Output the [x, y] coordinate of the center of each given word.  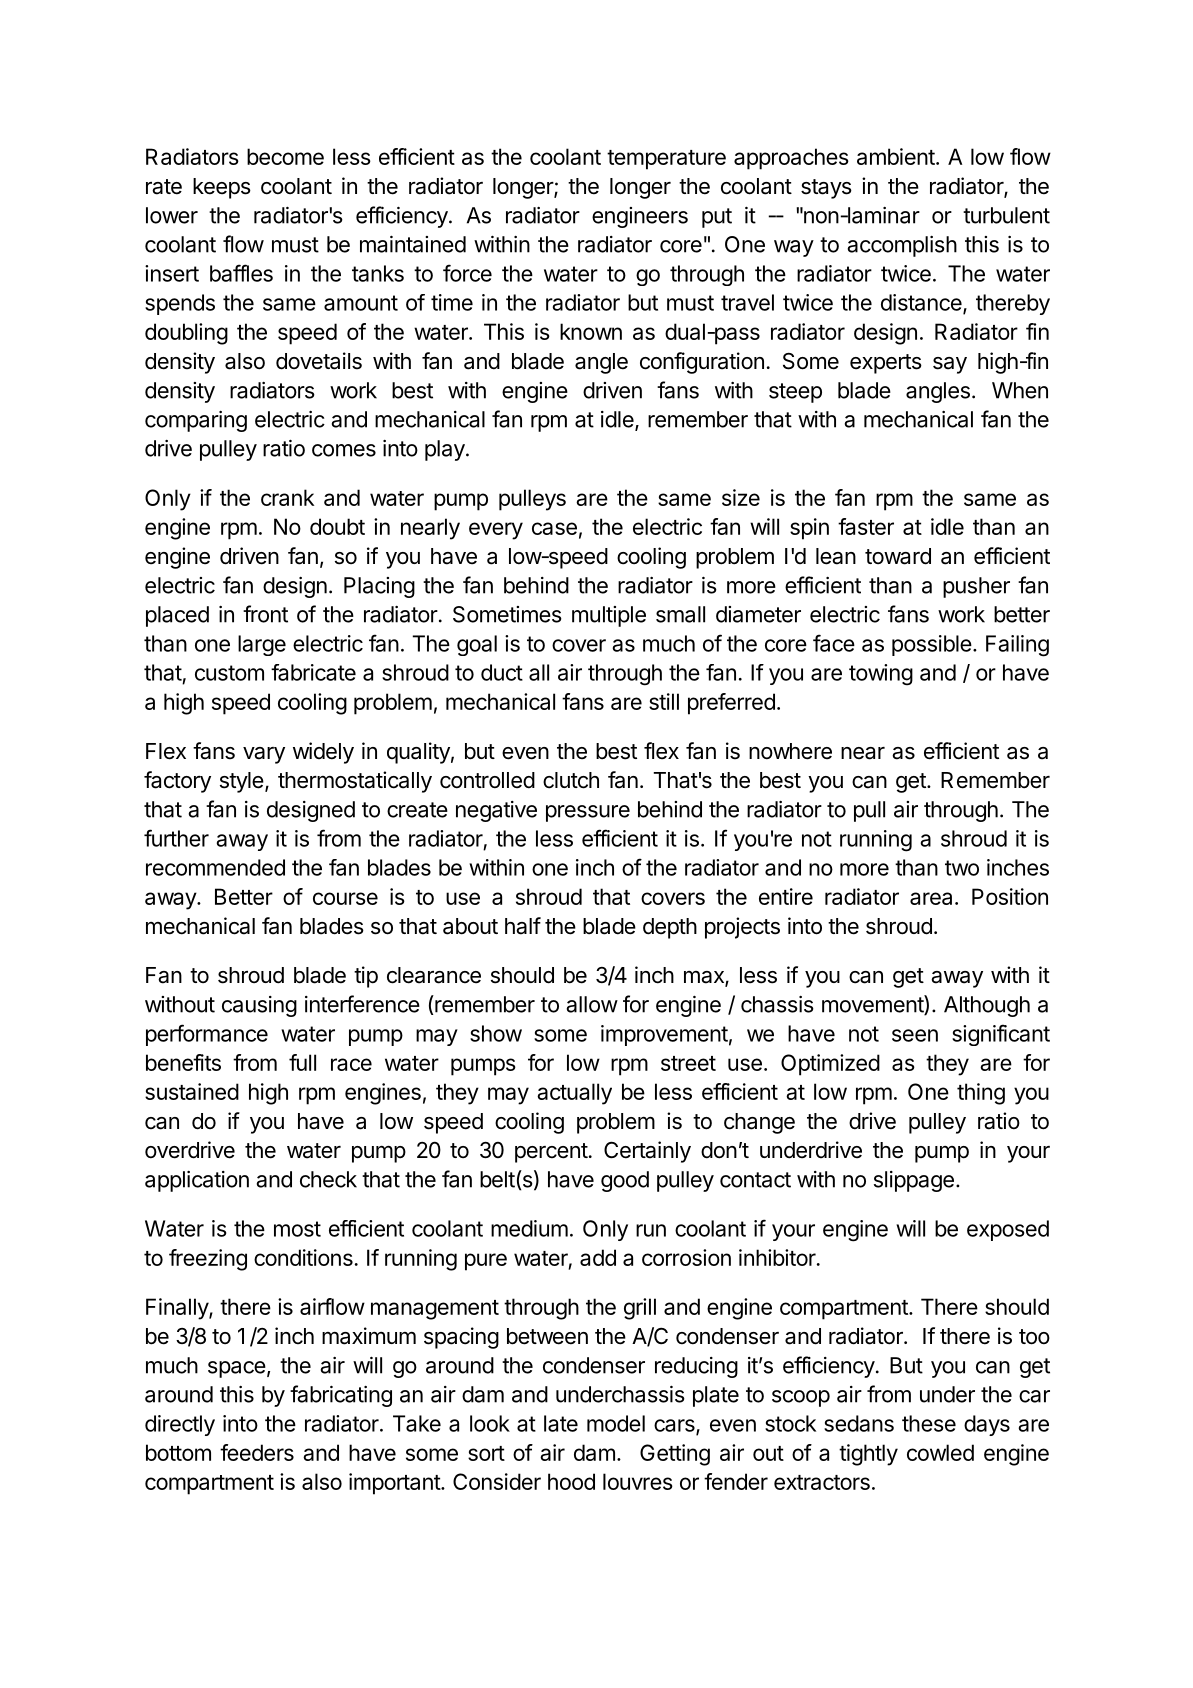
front [265, 614]
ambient [896, 156]
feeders [257, 1452]
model [616, 1423]
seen [915, 1035]
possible [932, 645]
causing [259, 1006]
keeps [222, 188]
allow [592, 1004]
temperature [666, 160]
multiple [609, 616]
